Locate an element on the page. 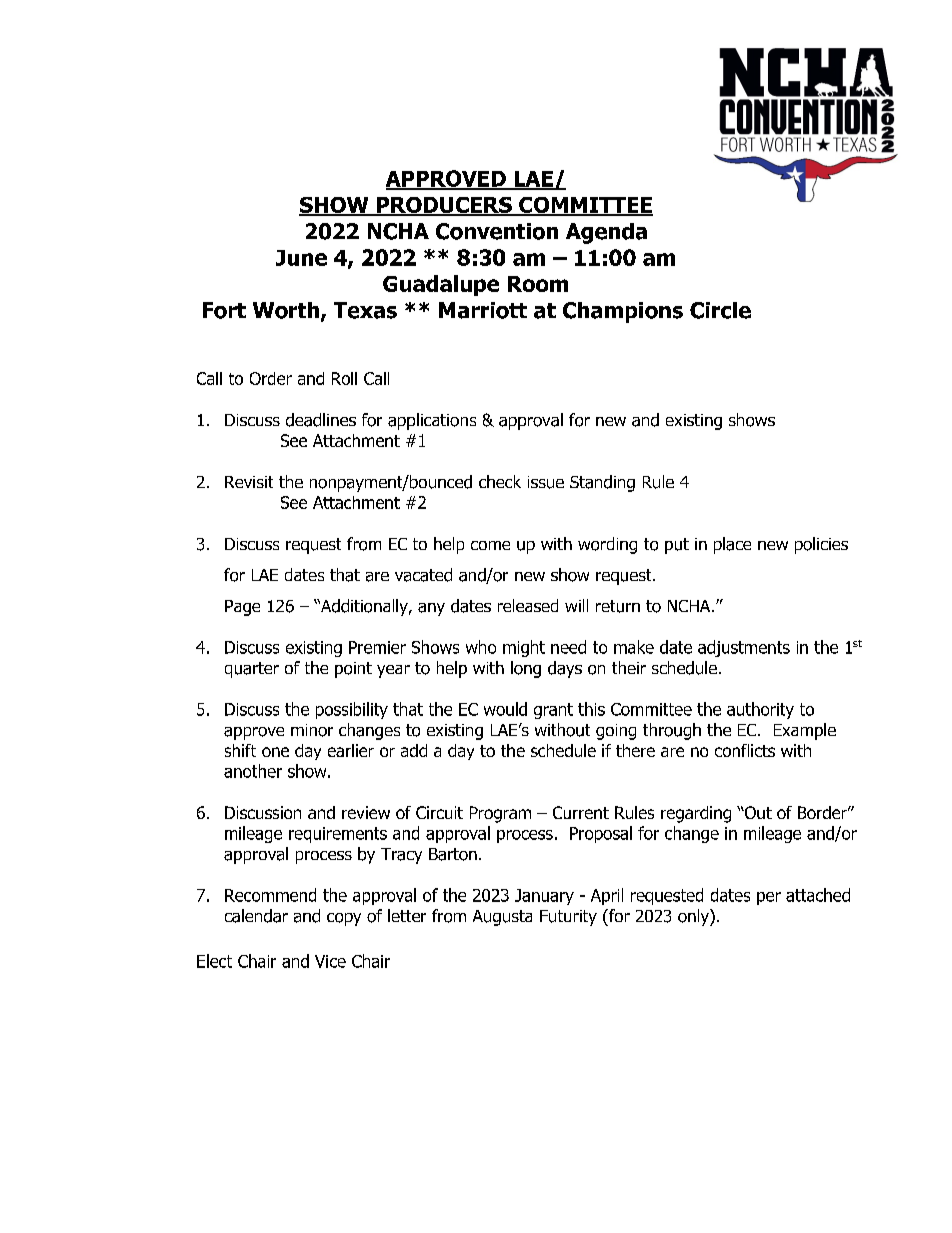 The height and width of the image is (1233, 952). Convention is located at coordinates (497, 231).
